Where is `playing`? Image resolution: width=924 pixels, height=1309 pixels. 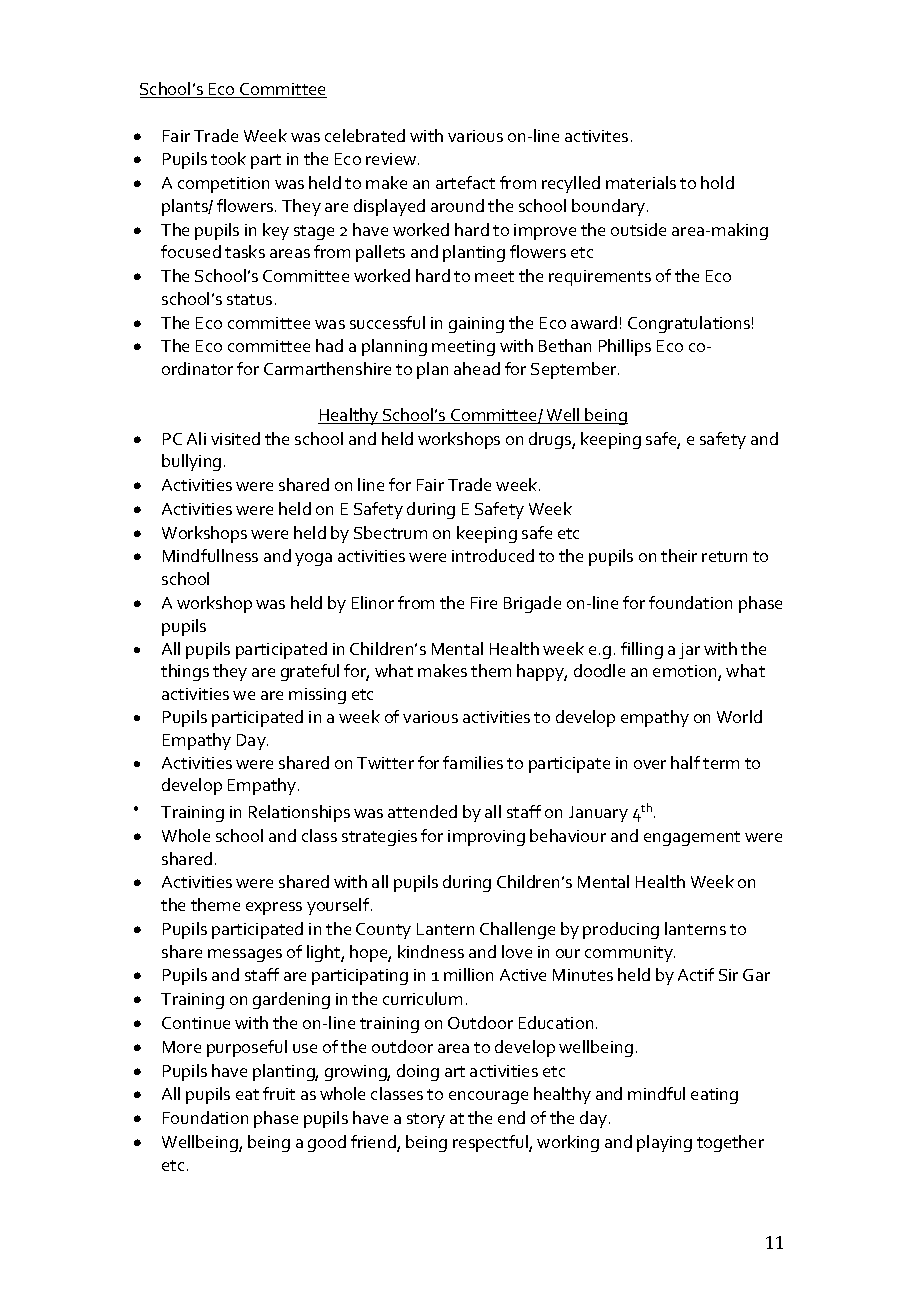
playing is located at coordinates (664, 1143).
